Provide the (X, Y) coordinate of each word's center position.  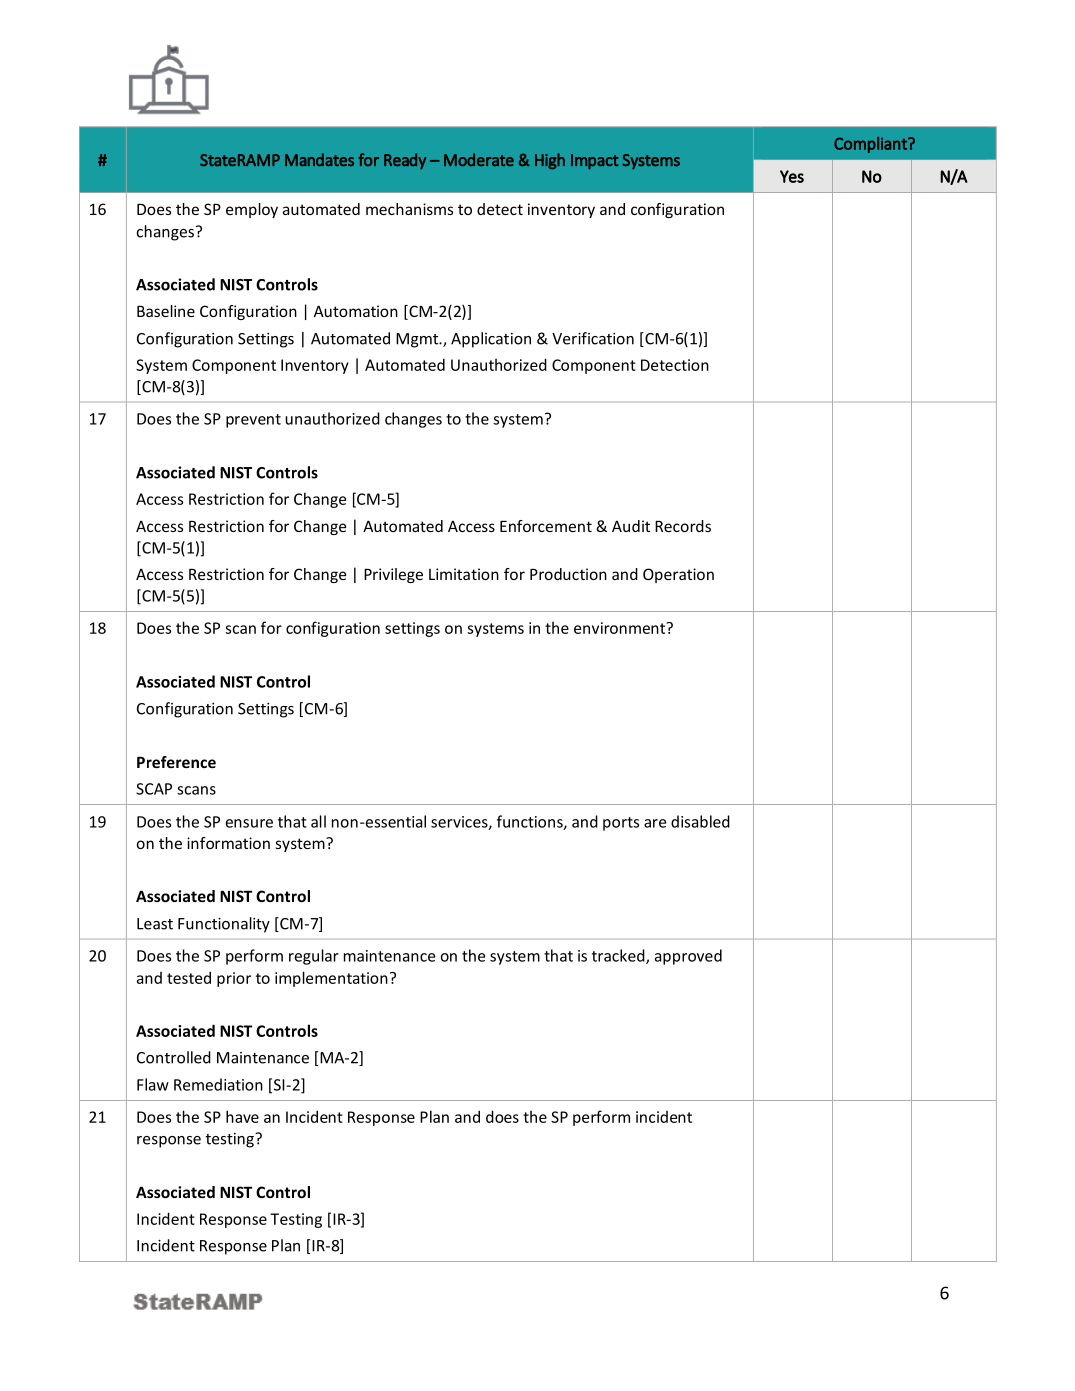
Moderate (479, 159)
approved (688, 957)
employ (252, 210)
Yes (792, 176)
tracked (619, 956)
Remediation (218, 1084)
